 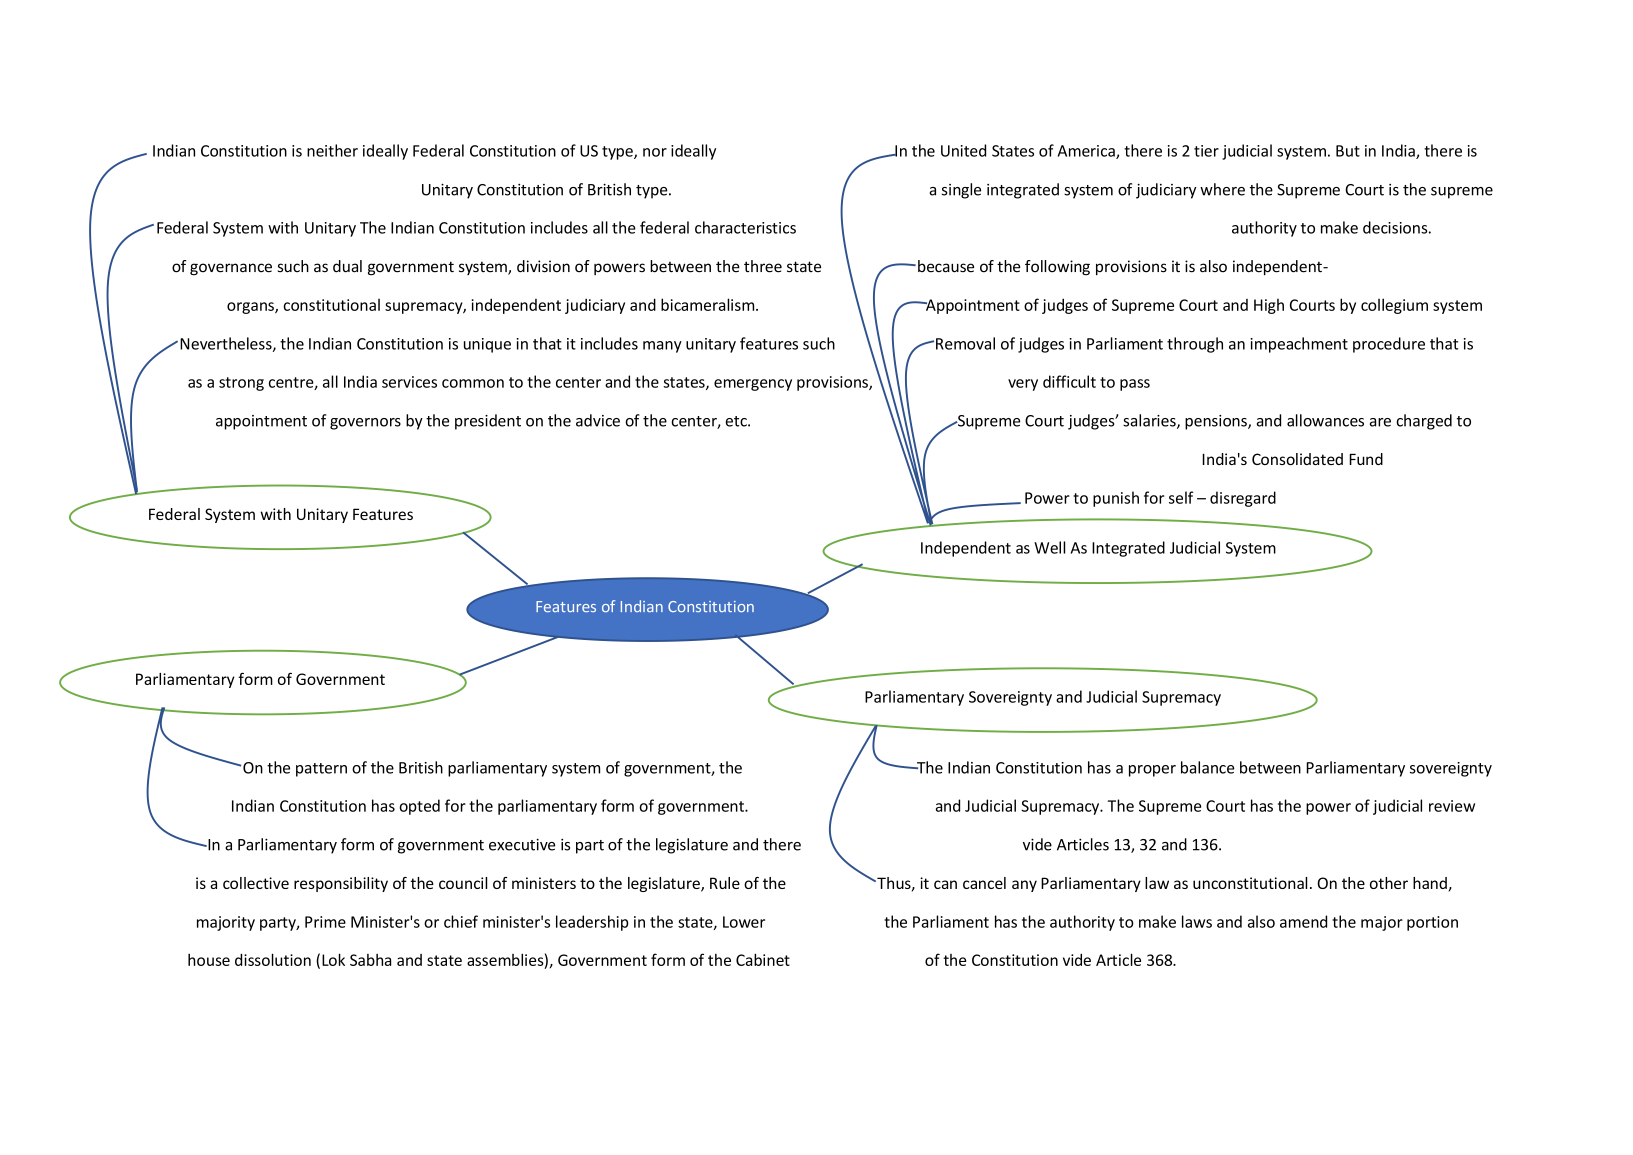 I want to click on neither, so click(x=332, y=150).
